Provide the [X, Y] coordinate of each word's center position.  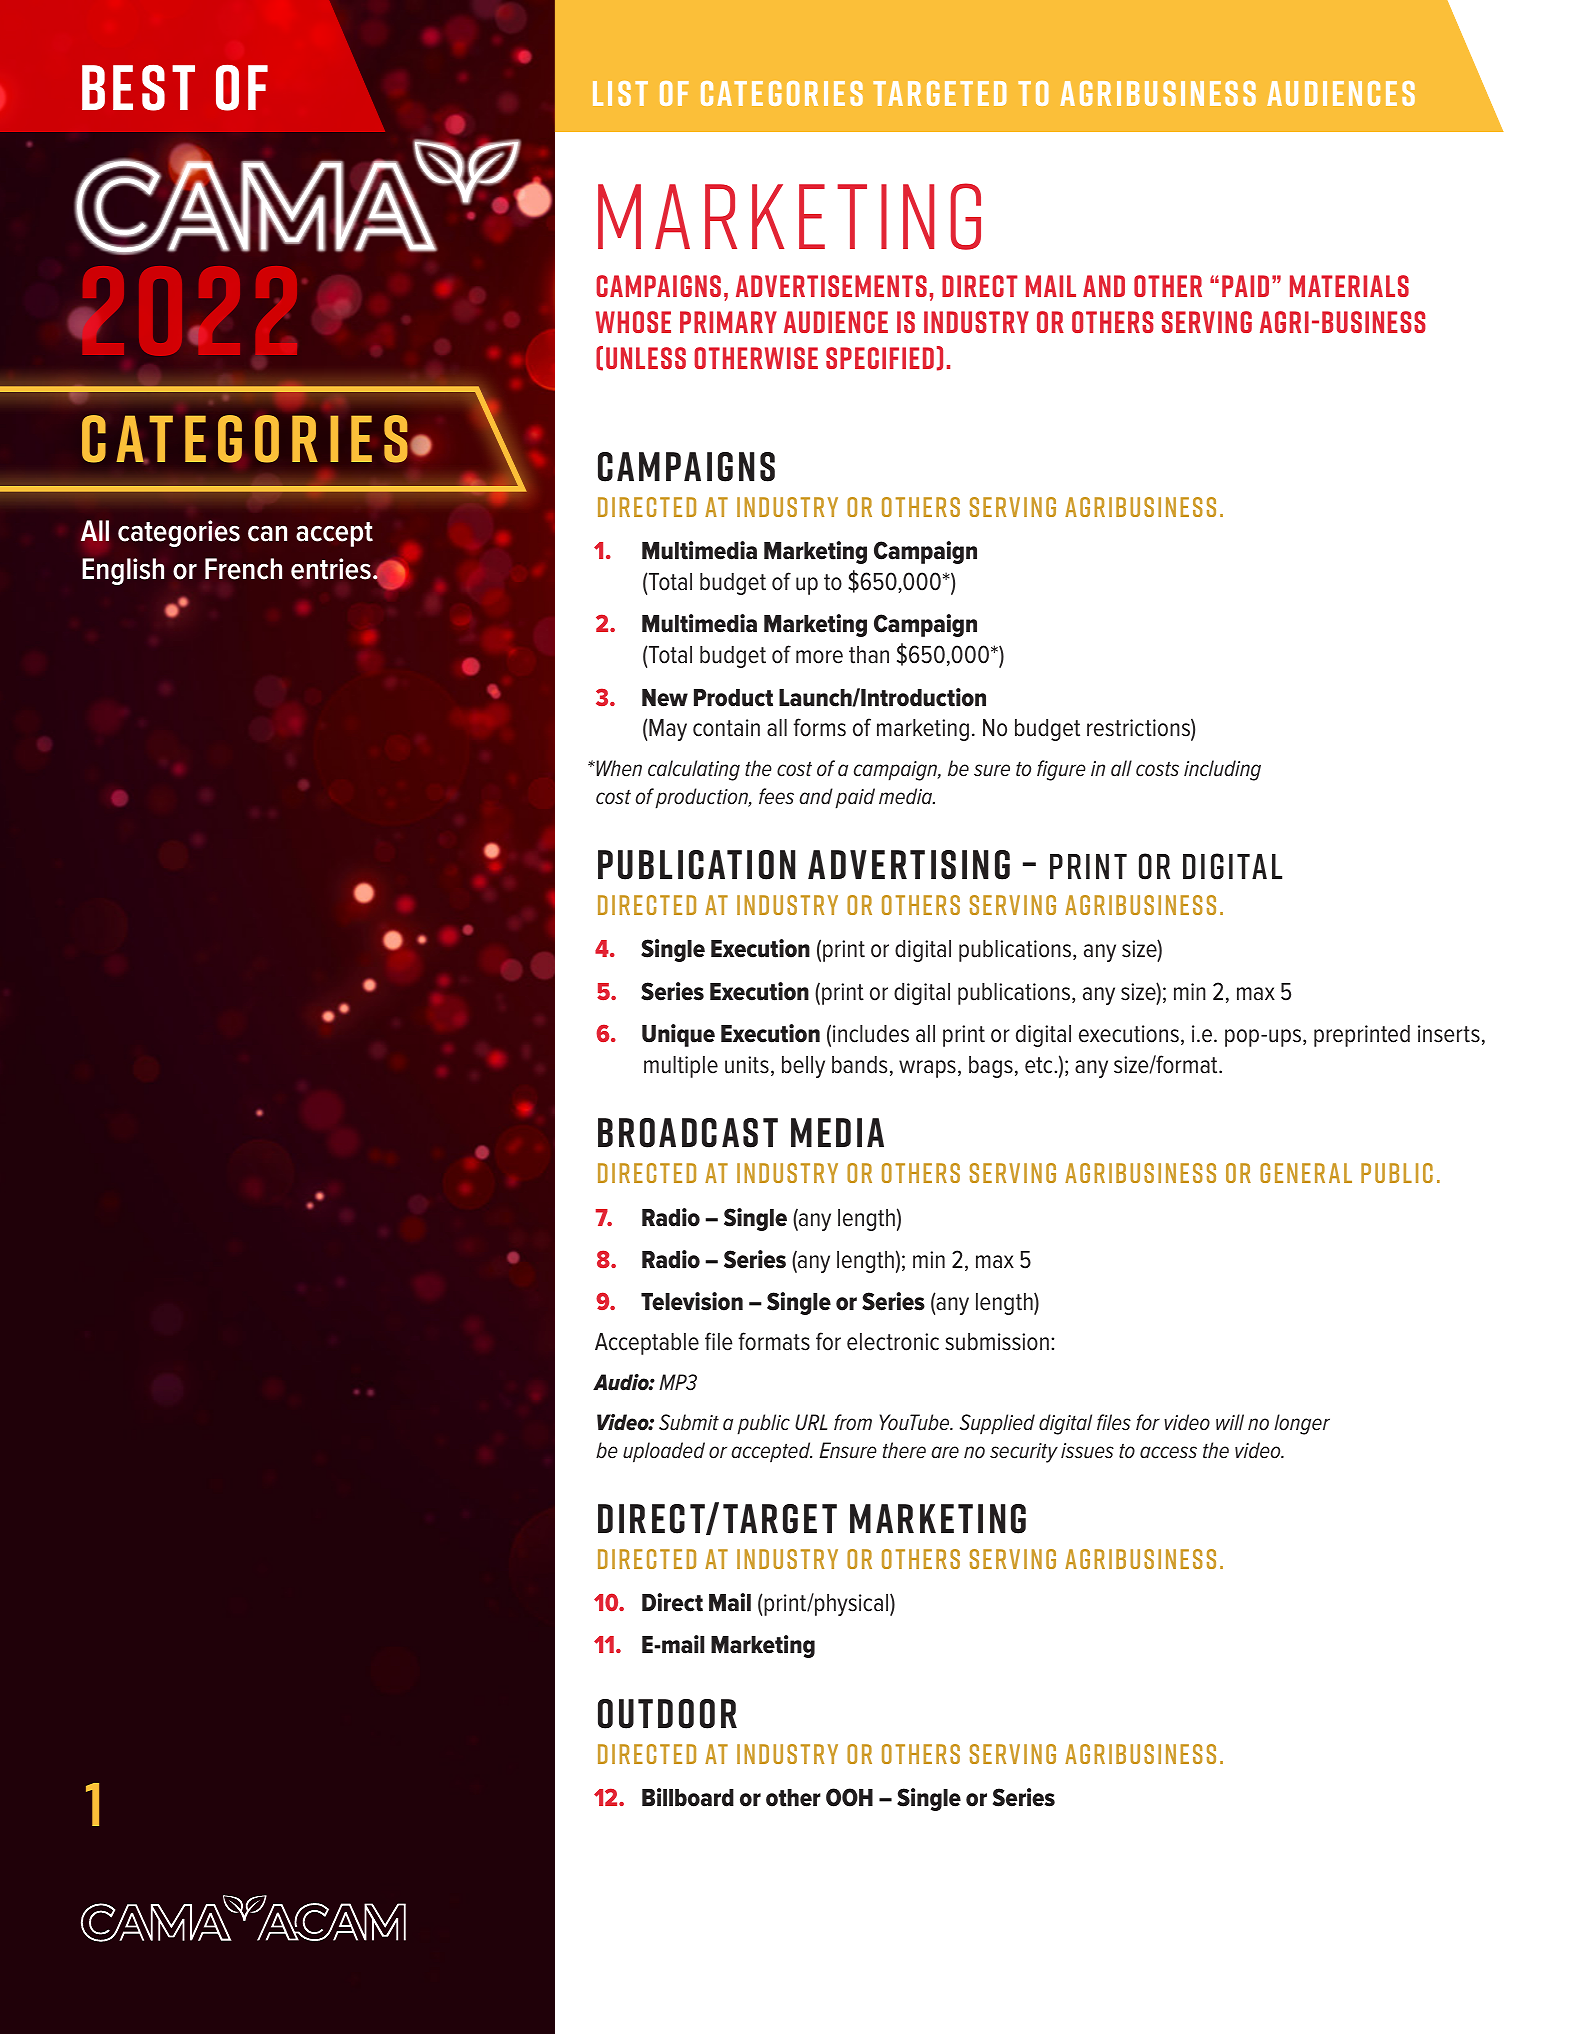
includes [871, 1034]
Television [692, 1301]
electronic [893, 1342]
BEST [138, 88]
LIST [620, 93]
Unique [678, 1035]
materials [1349, 286]
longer [1302, 1424]
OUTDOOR [667, 1714]
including [1222, 770]
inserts [1449, 1034]
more [819, 657]
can [267, 533]
